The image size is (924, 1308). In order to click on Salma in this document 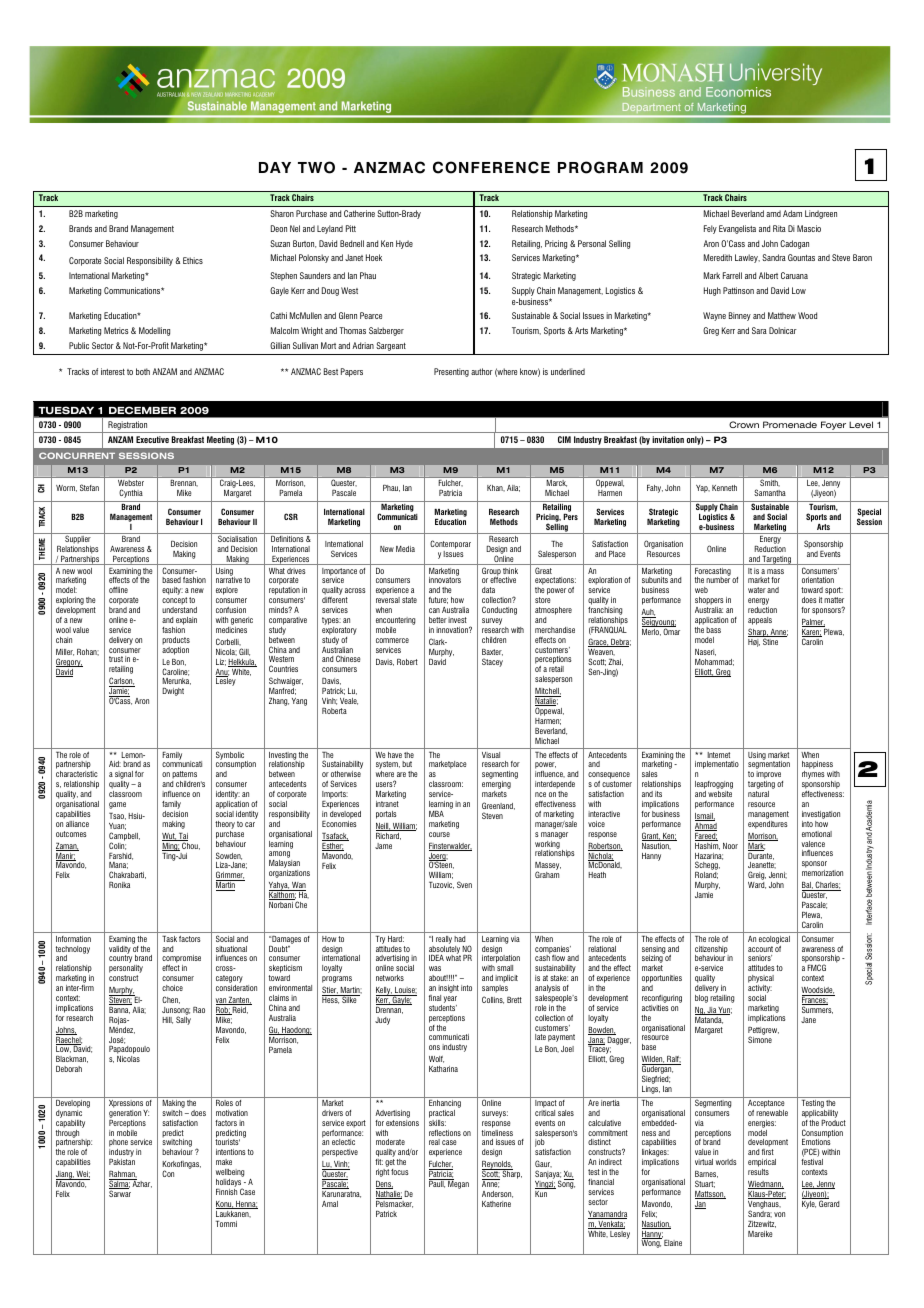, I will do `click(120, 1184)`.
